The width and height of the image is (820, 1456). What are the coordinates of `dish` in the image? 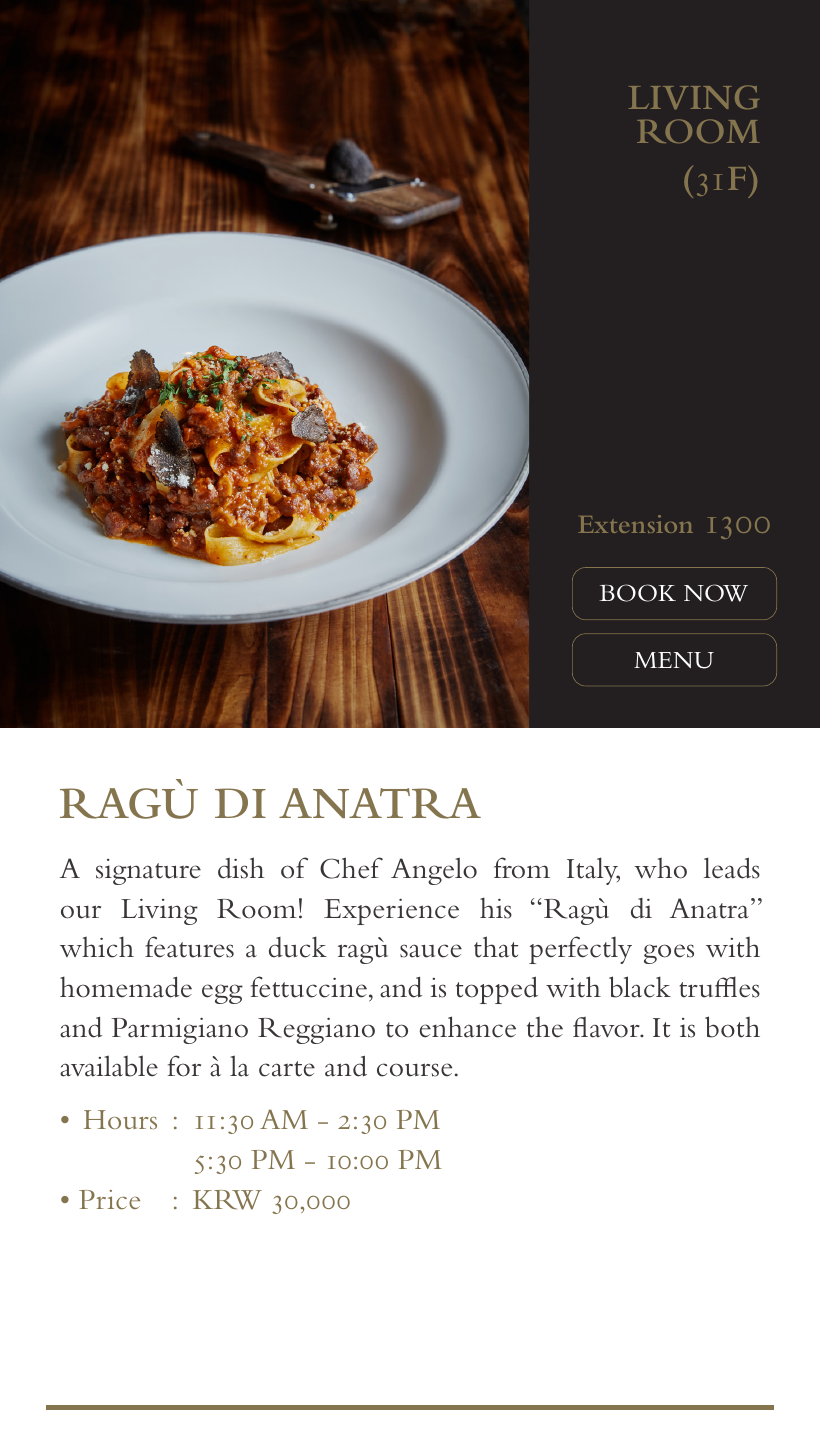 It's located at (241, 868).
